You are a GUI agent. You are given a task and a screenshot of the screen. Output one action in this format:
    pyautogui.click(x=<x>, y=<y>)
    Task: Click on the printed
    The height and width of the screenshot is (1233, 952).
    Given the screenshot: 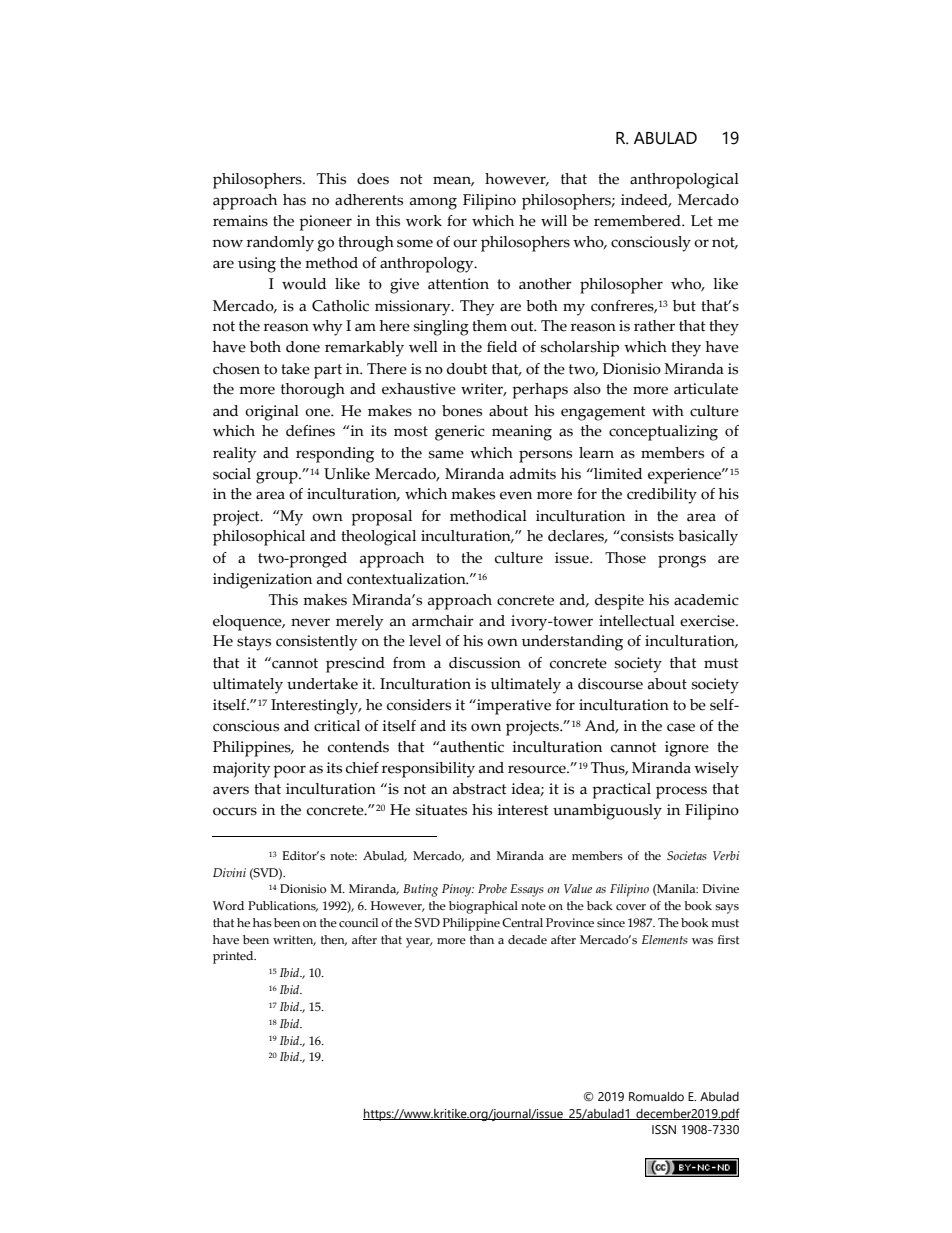 What is the action you would take?
    pyautogui.click(x=234, y=957)
